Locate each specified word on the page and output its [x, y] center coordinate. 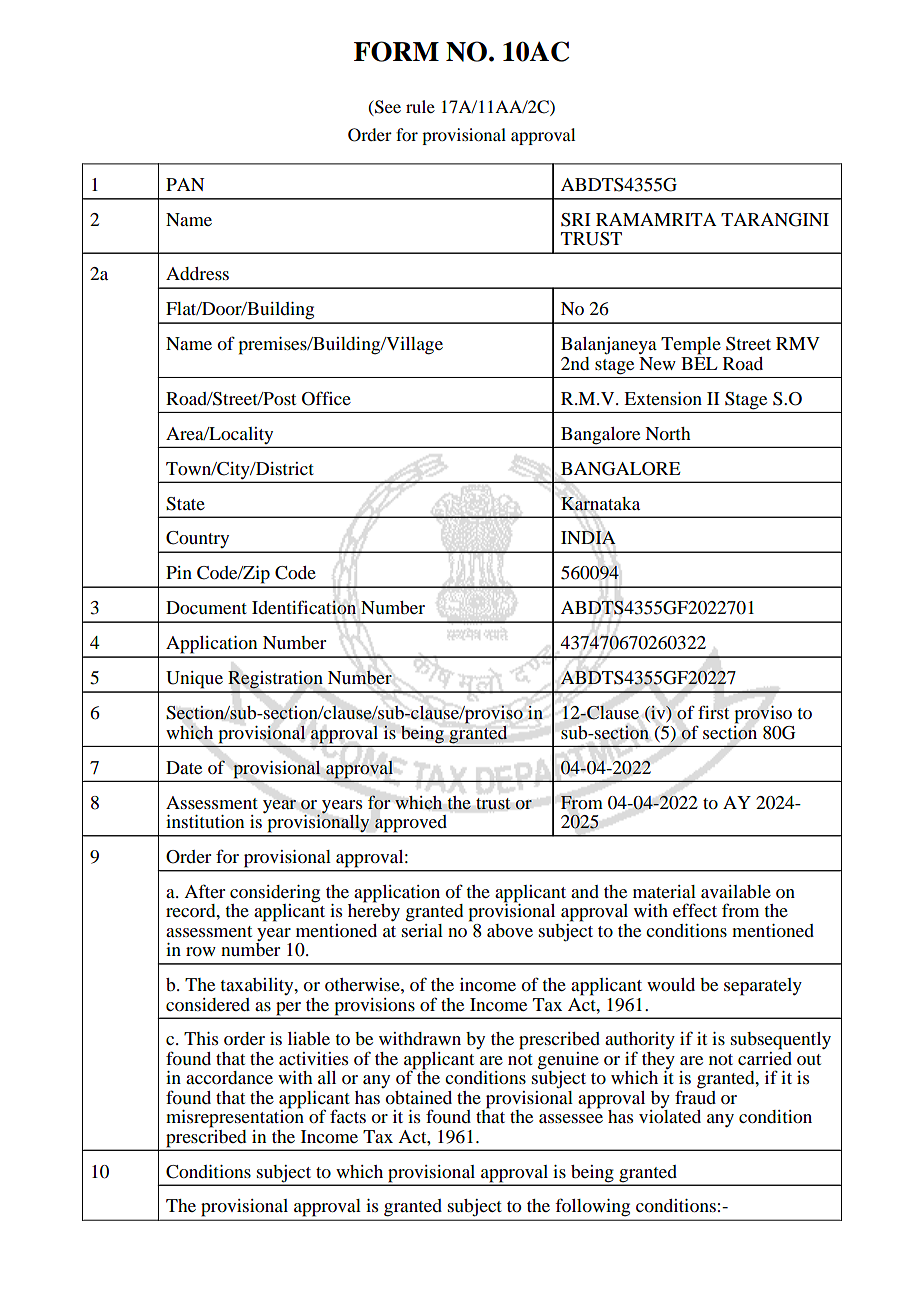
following [593, 1207]
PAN [185, 184]
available [736, 891]
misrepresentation [235, 1117]
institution [205, 821]
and [585, 891]
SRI [576, 220]
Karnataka [600, 504]
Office [326, 398]
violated [670, 1115]
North [668, 433]
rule [420, 106]
